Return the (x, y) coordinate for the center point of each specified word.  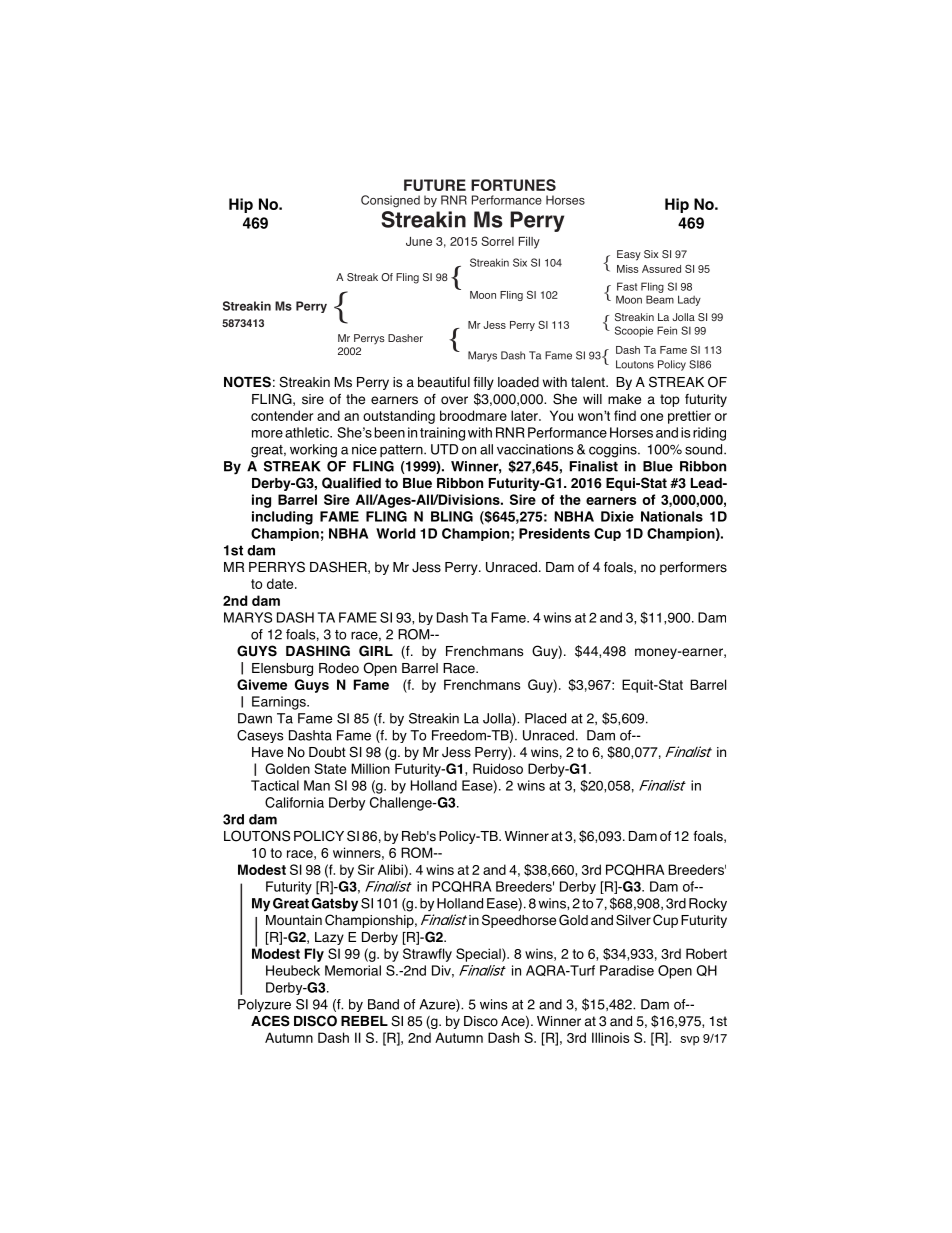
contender (282, 415)
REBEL (364, 1021)
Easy (629, 255)
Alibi (391, 869)
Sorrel (497, 241)
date (281, 583)
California (294, 802)
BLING (452, 516)
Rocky (708, 905)
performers (693, 568)
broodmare (473, 415)
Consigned (390, 201)
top (670, 400)
